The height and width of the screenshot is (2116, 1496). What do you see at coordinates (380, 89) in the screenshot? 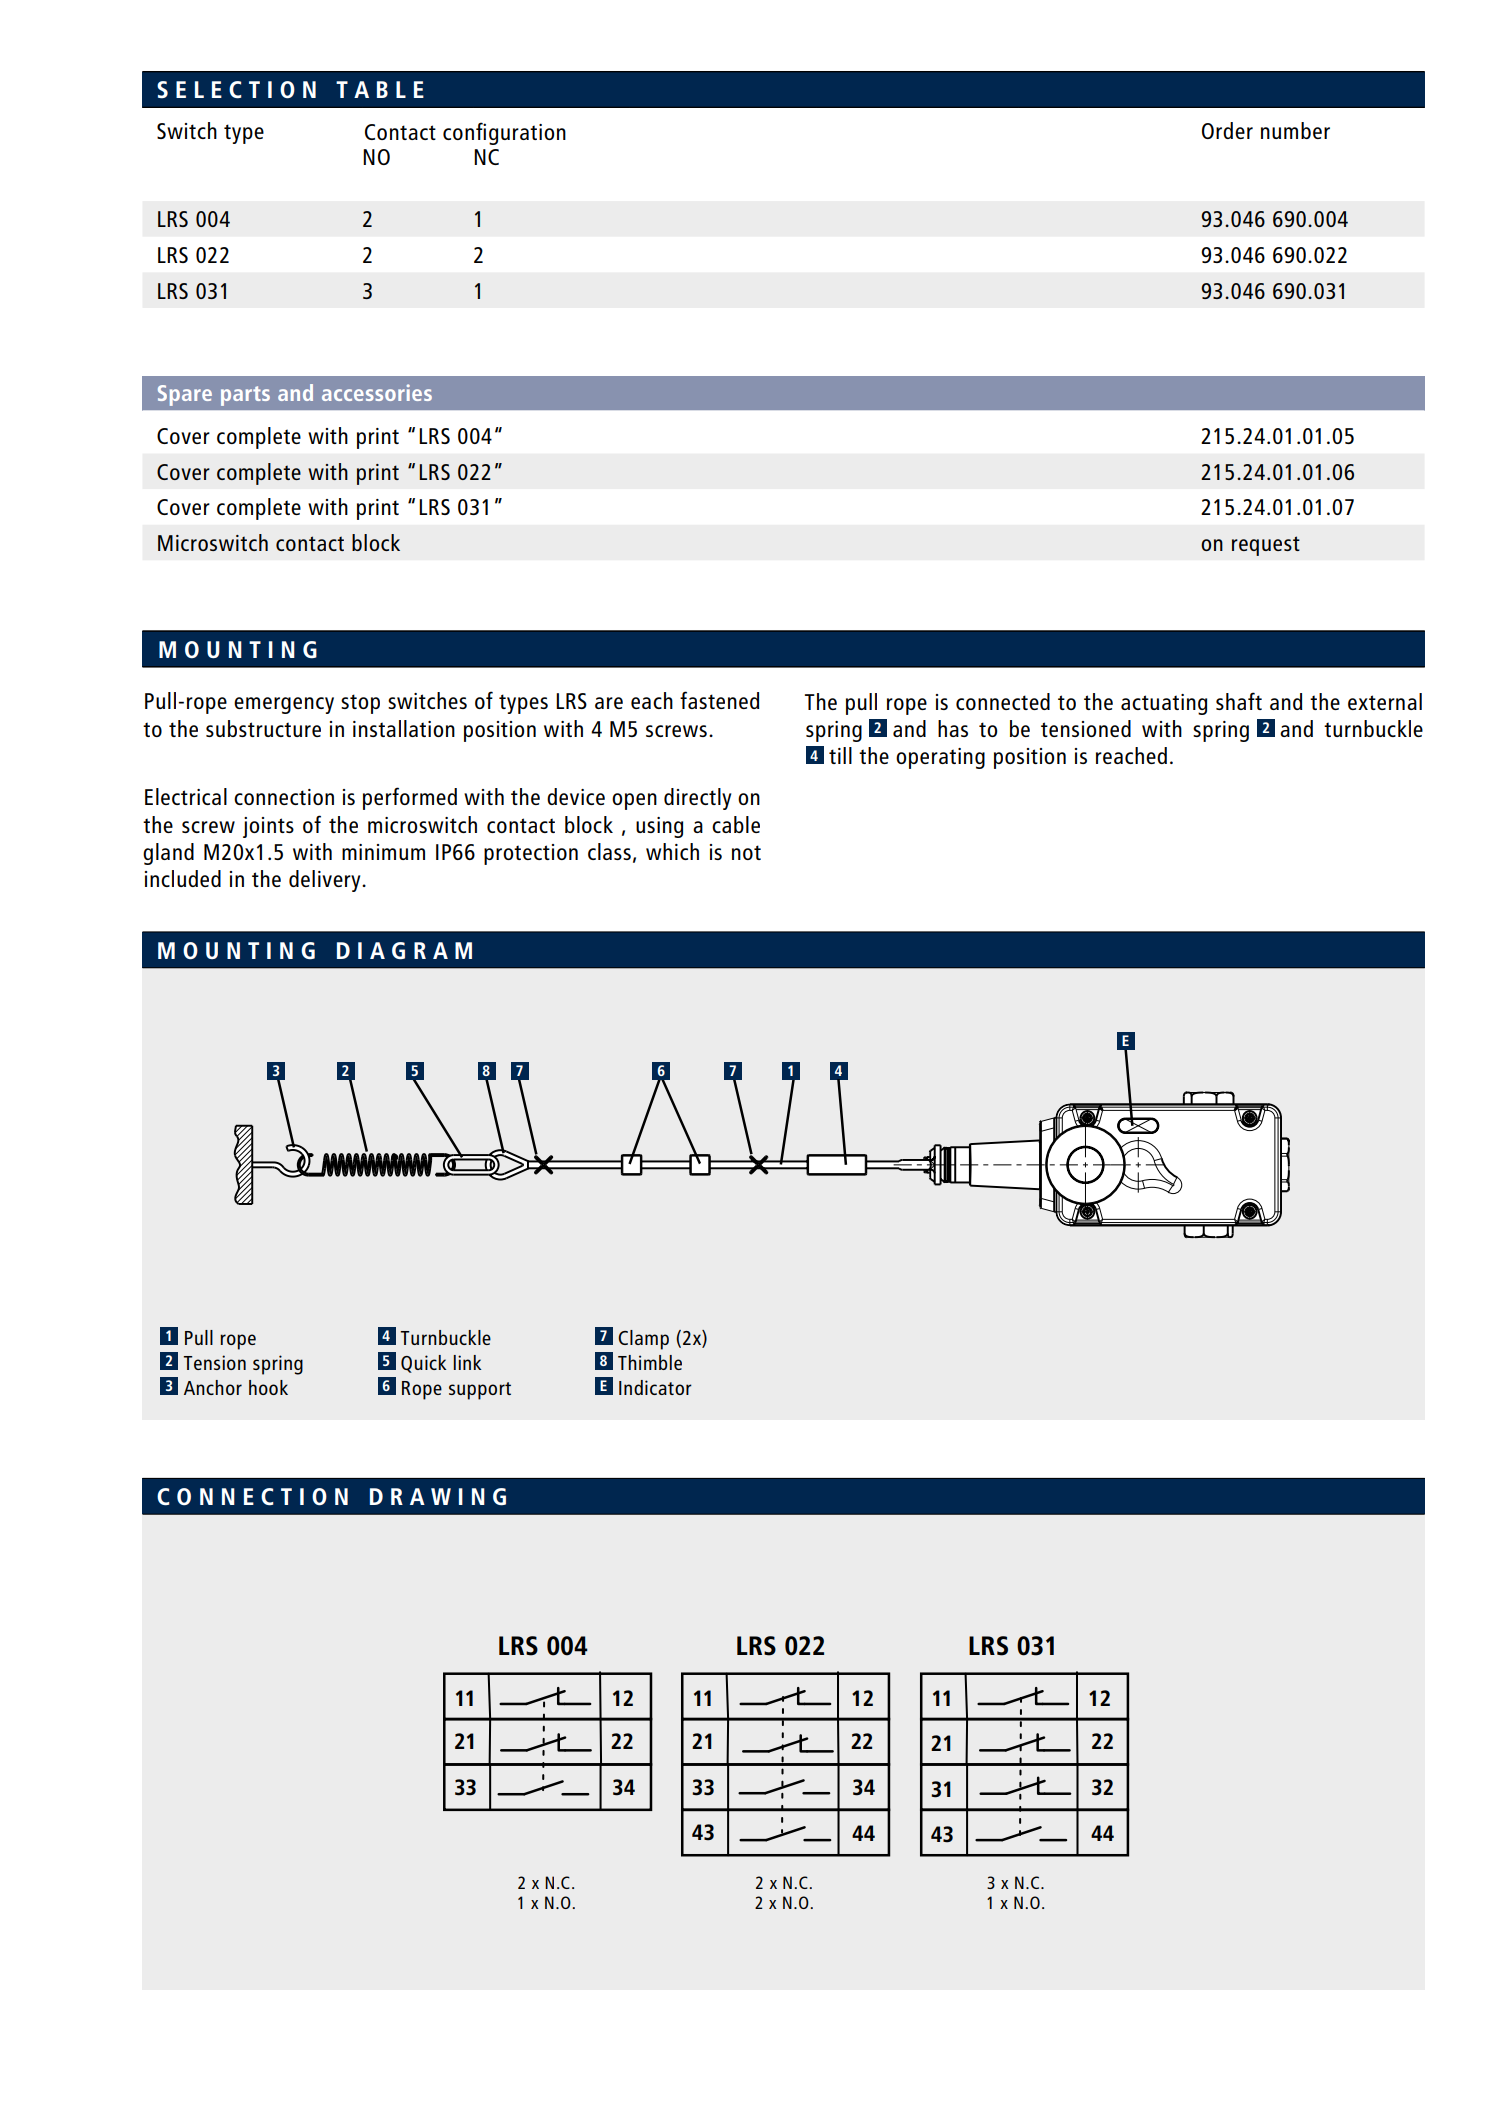
I see `TABLE` at bounding box center [380, 89].
